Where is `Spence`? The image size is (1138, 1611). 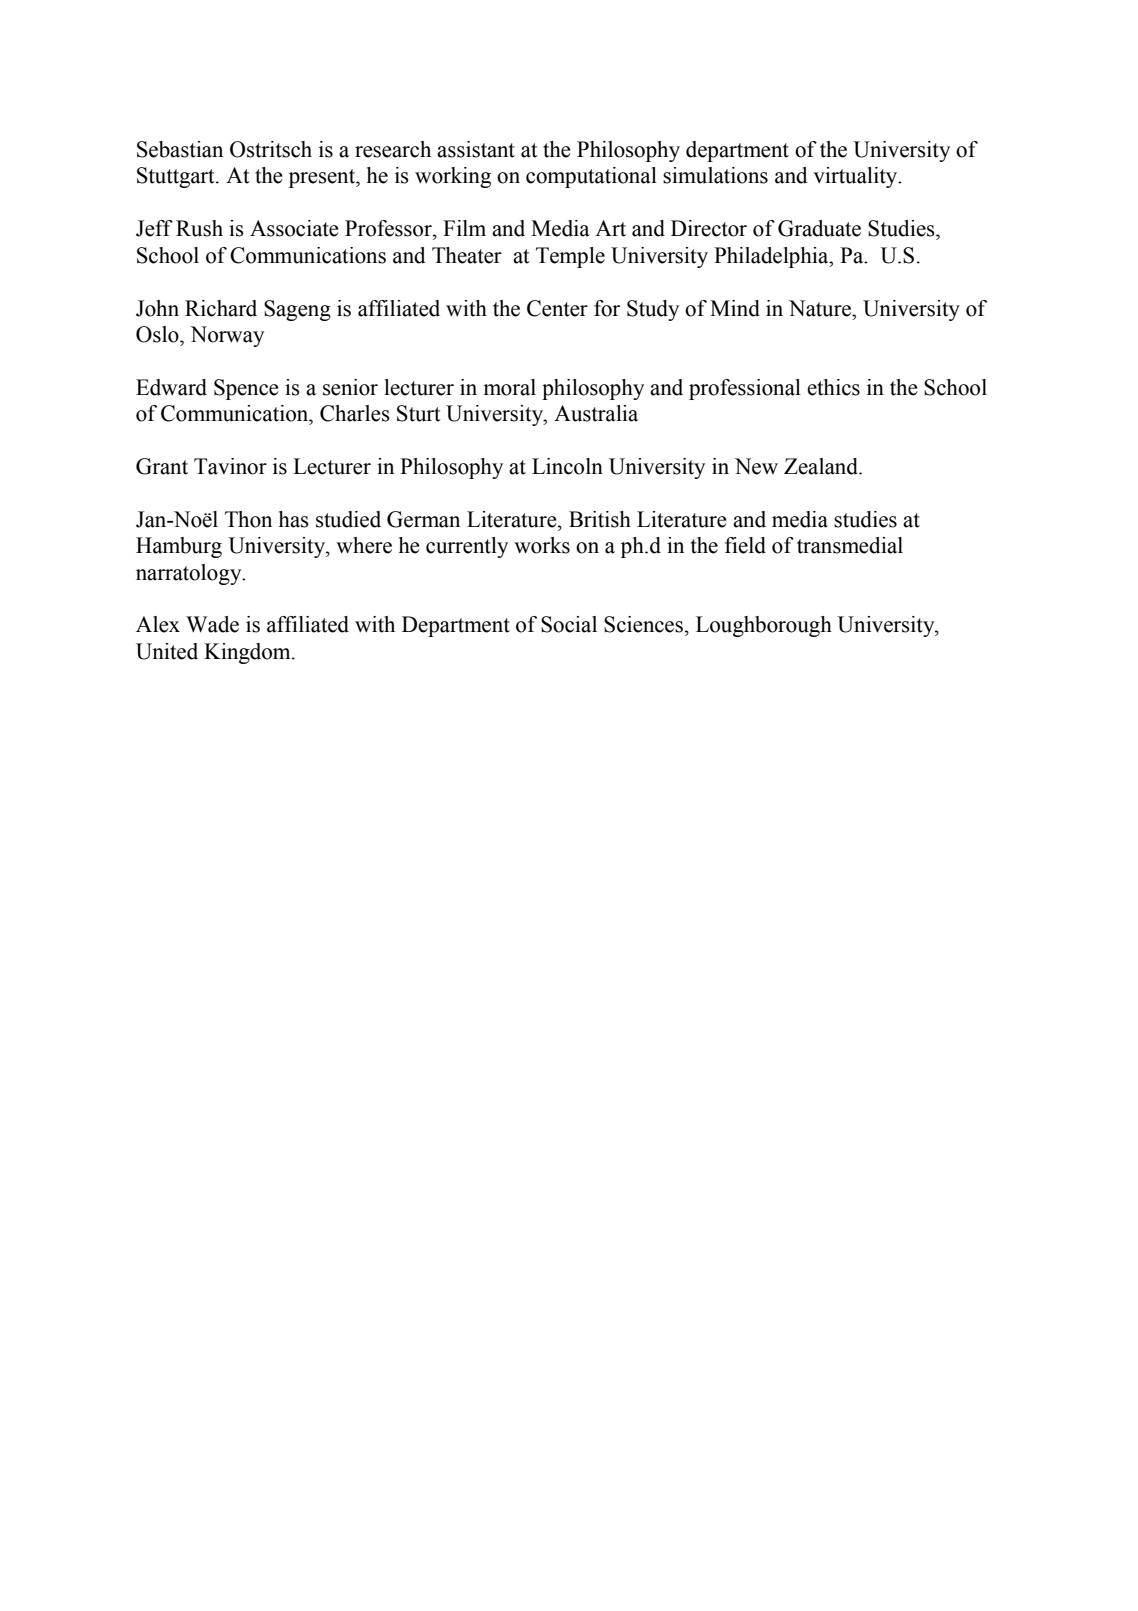
Spence is located at coordinates (246, 389).
